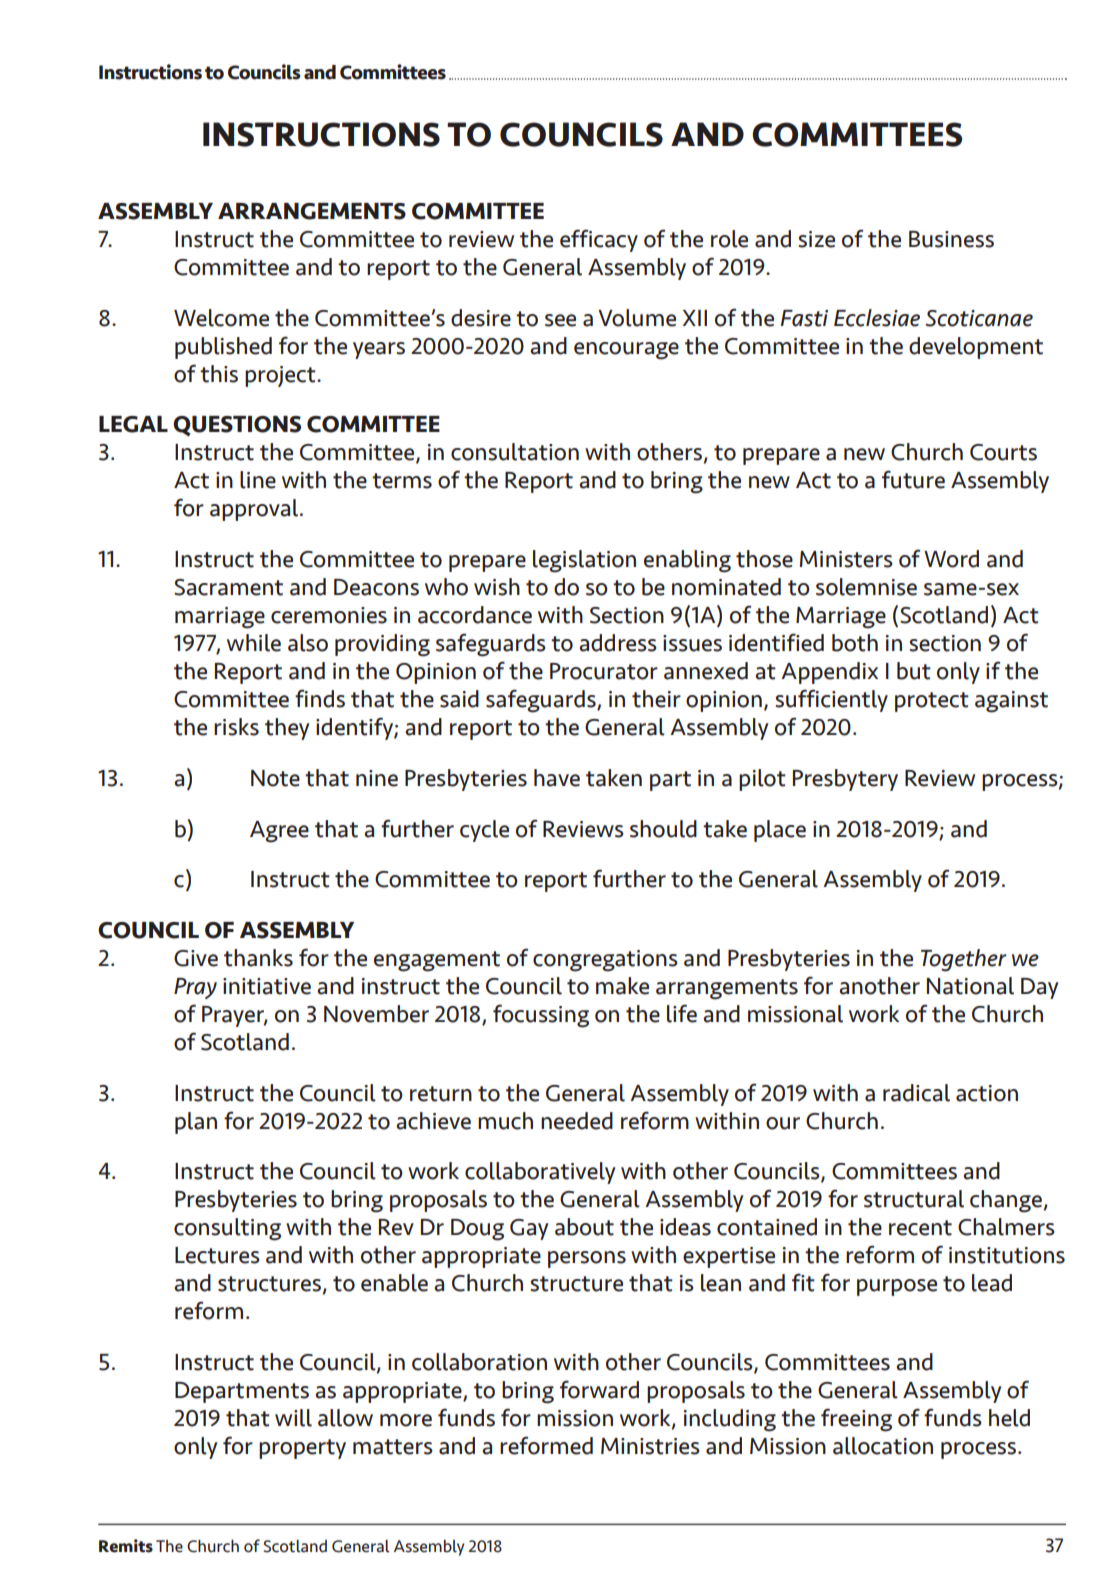  Describe the element at coordinates (780, 831) in the image. I see `place` at that location.
